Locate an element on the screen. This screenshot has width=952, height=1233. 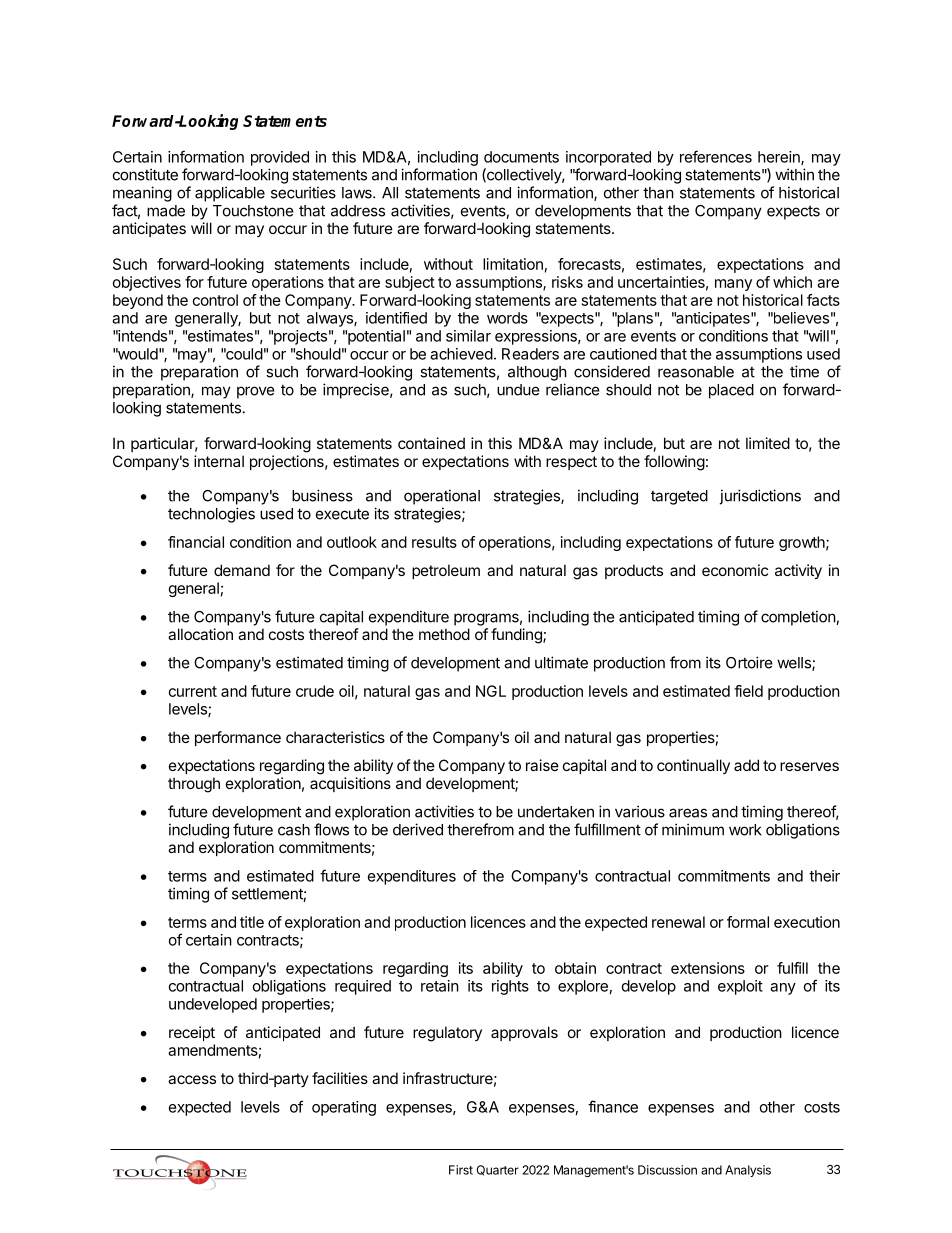
contained is located at coordinates (431, 443).
